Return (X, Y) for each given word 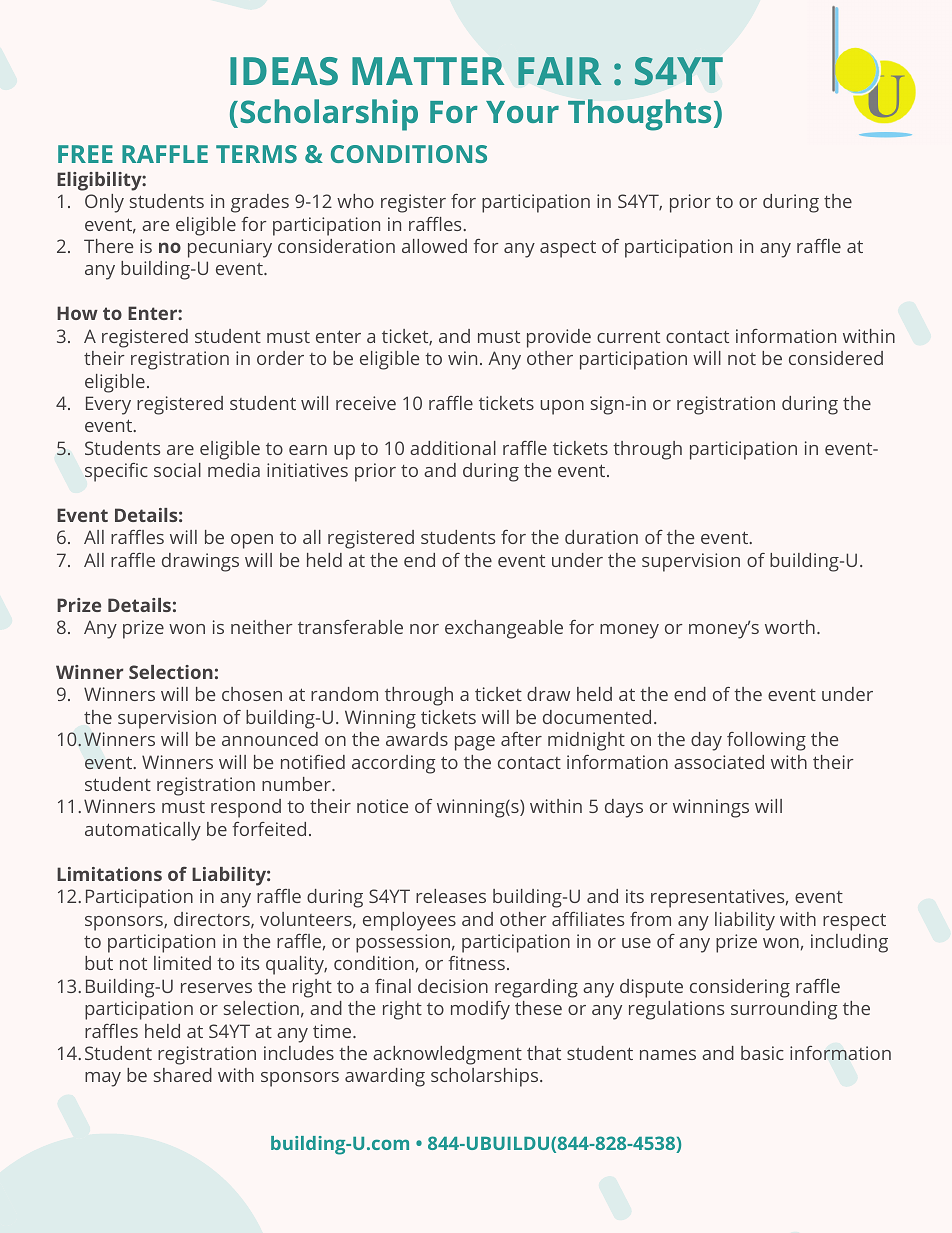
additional (453, 448)
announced (270, 739)
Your (522, 112)
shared (183, 1075)
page (475, 743)
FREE (85, 154)
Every (108, 405)
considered (836, 358)
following (766, 741)
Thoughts (639, 115)
